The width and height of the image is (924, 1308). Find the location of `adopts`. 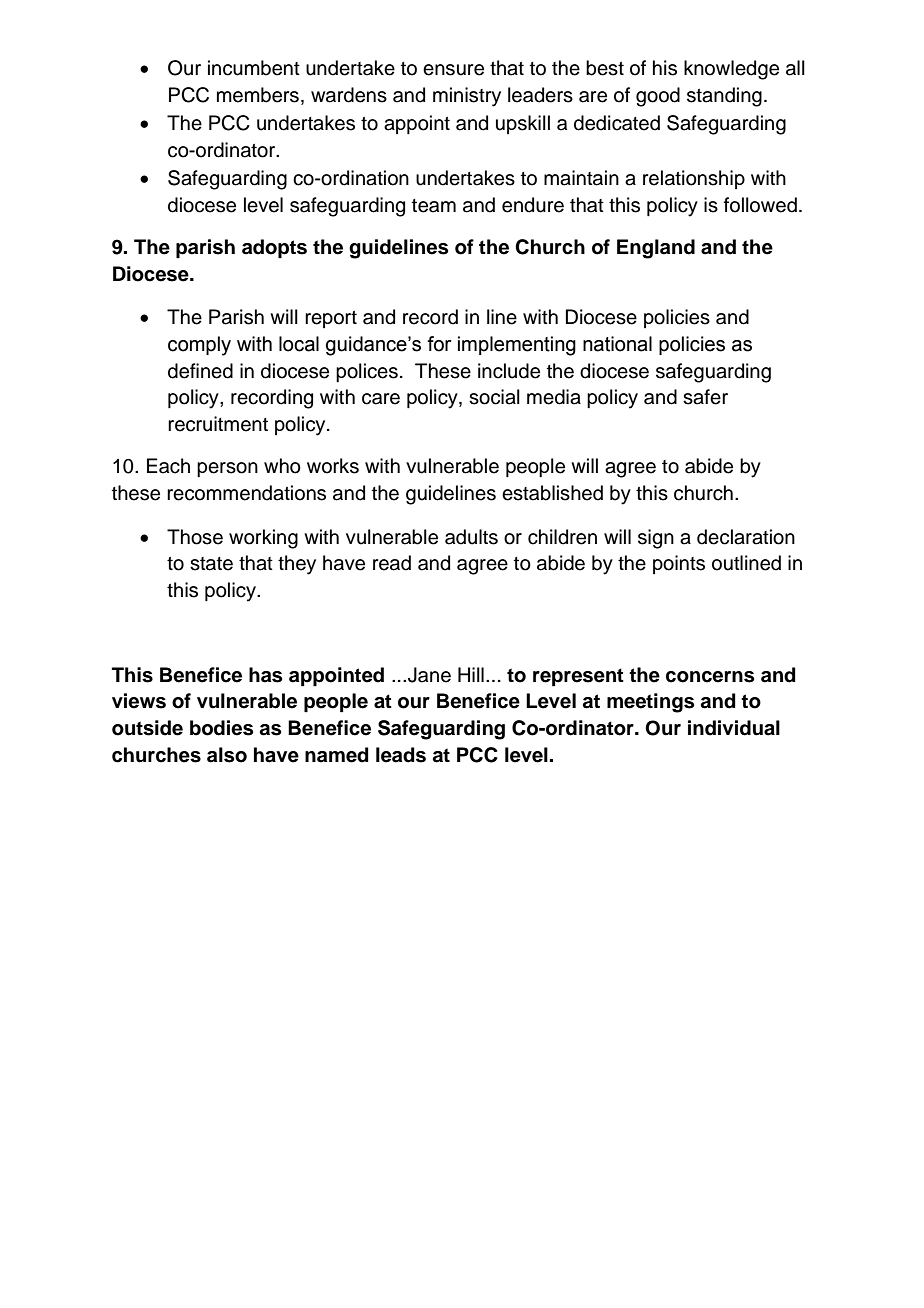

adopts is located at coordinates (274, 249).
